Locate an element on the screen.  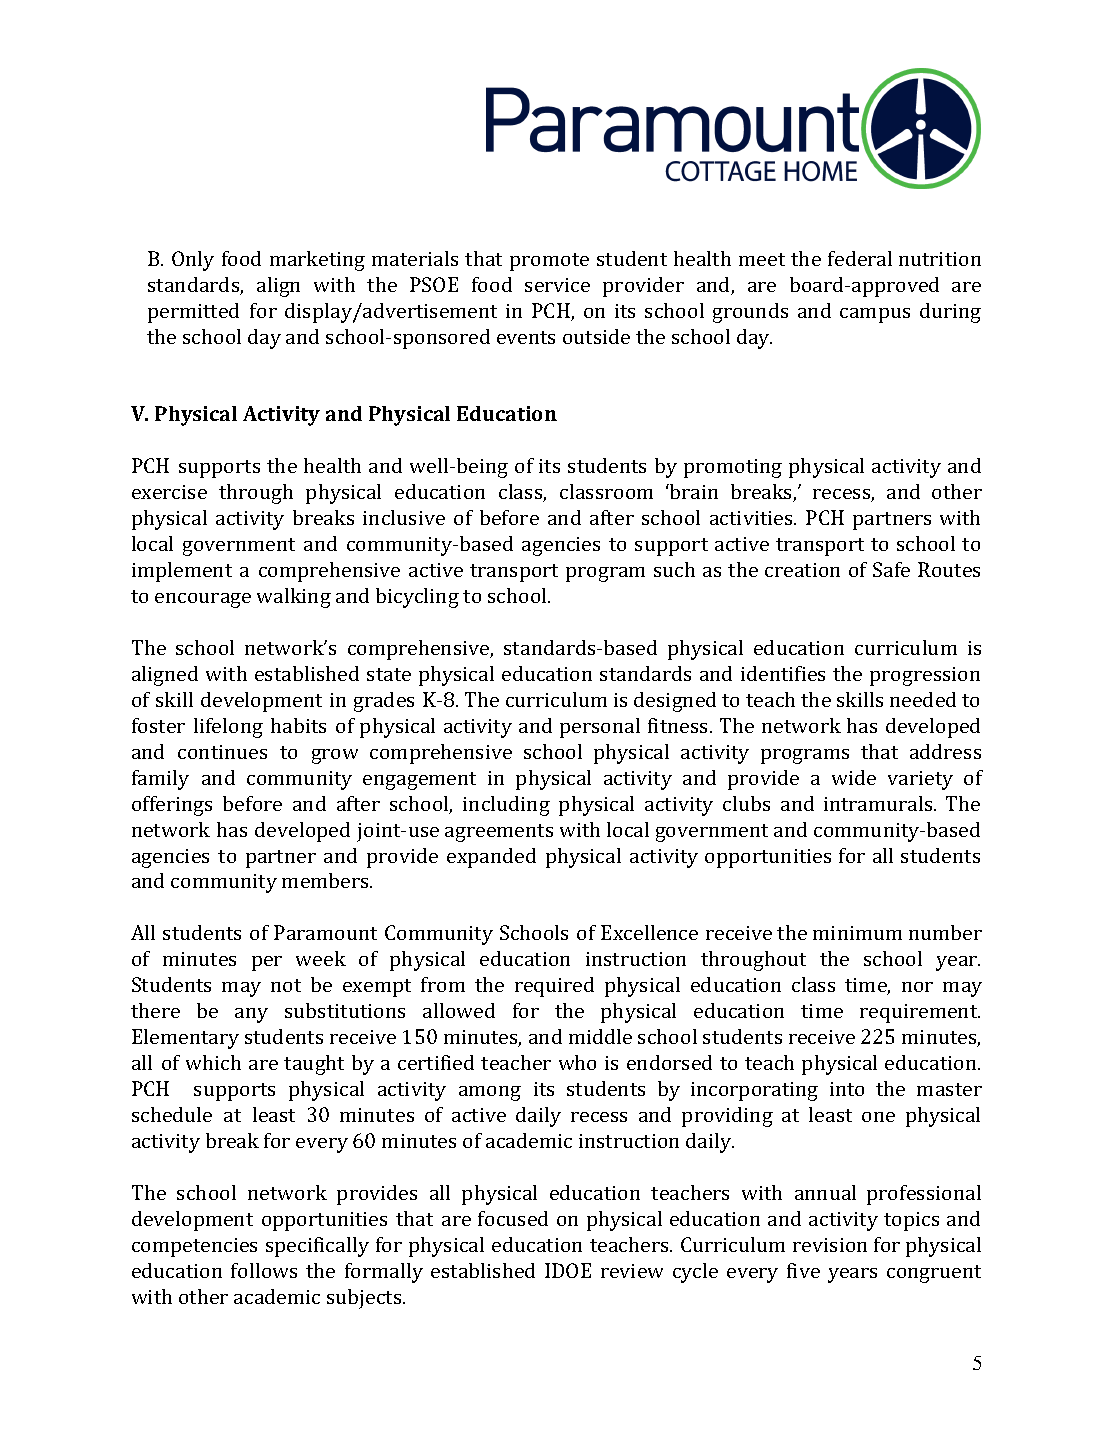
follows is located at coordinates (264, 1270).
